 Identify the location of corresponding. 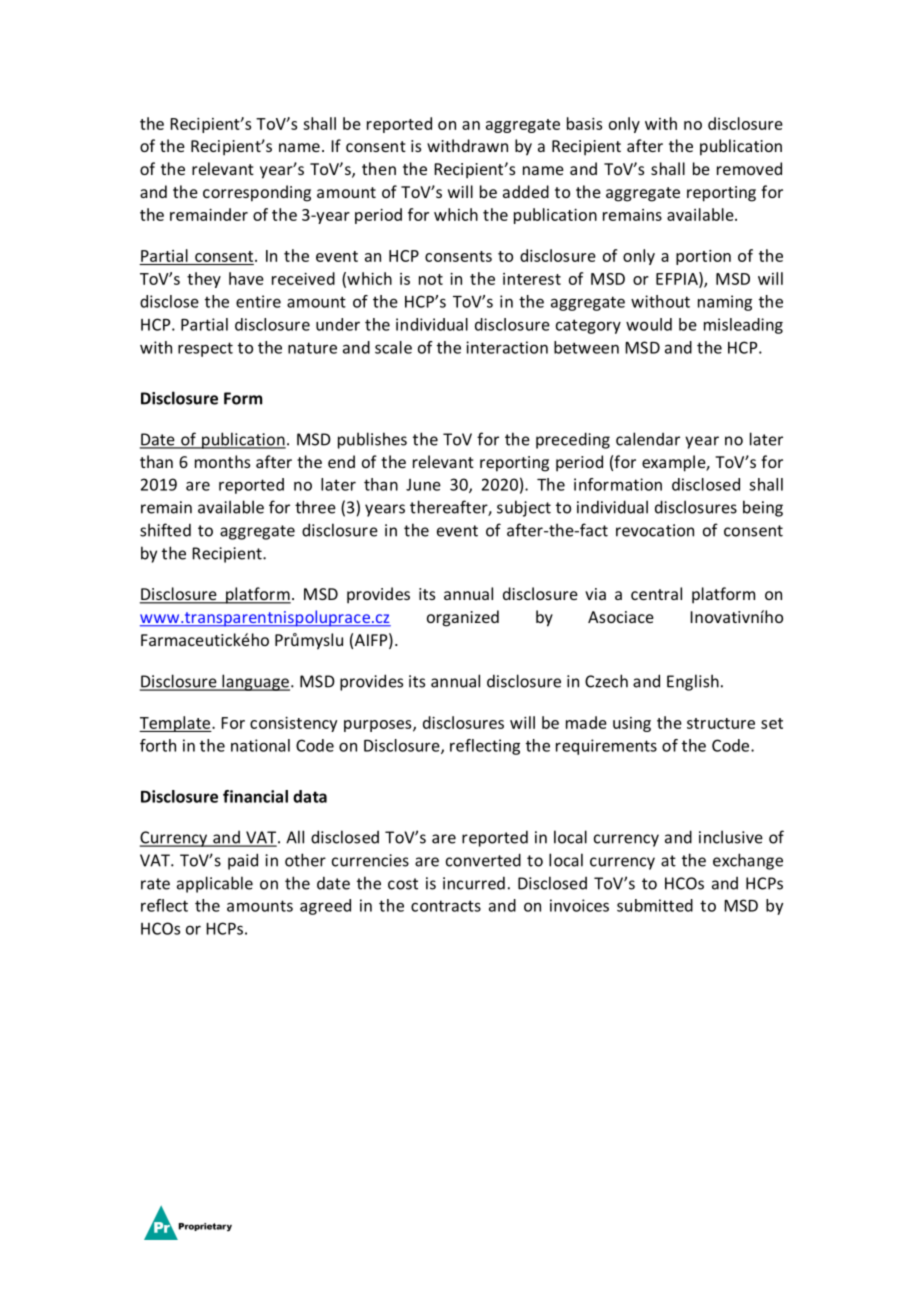
(257, 193).
